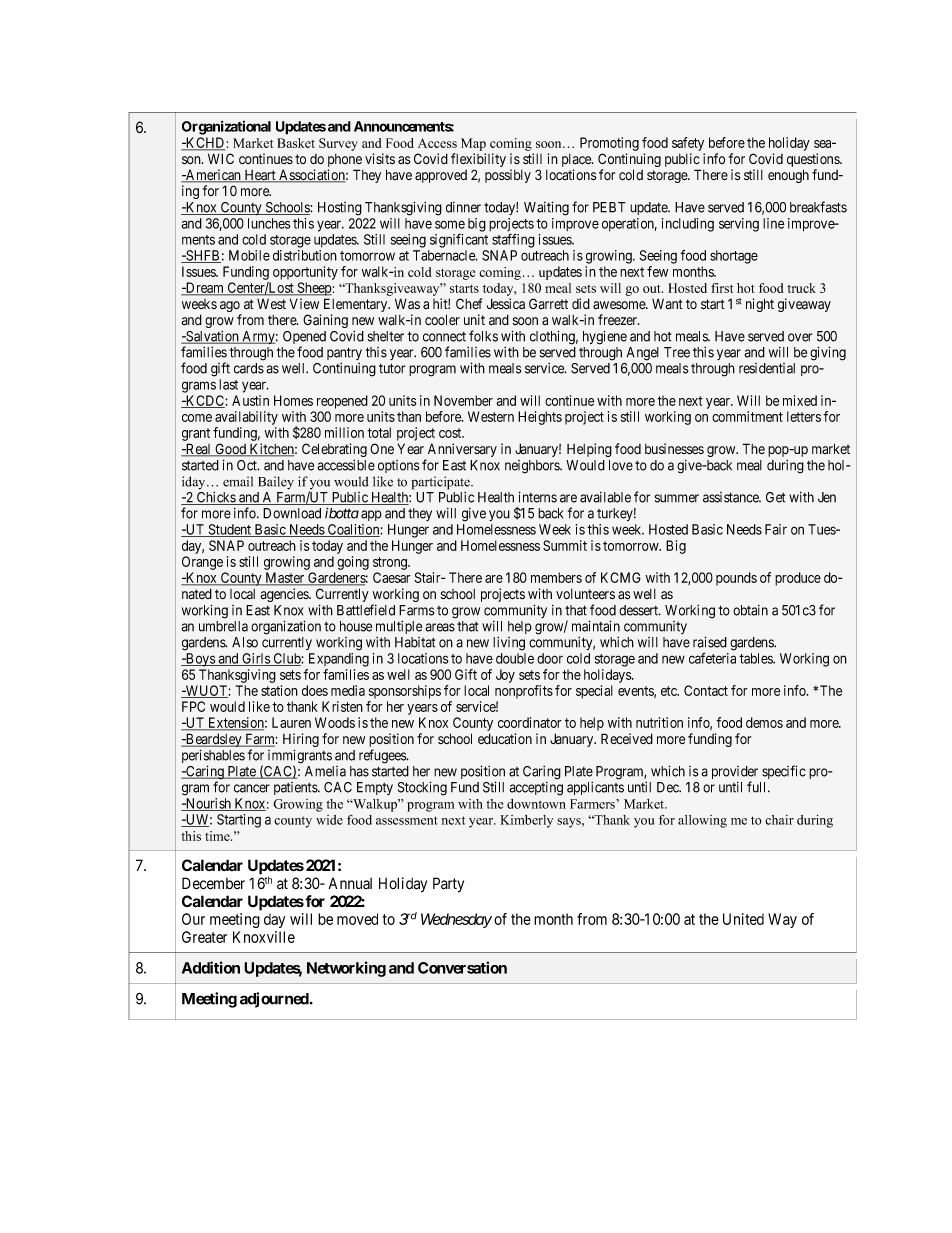 This screenshot has height=1233, width=952. Describe the element at coordinates (505, 676) in the screenshot. I see `Joy` at that location.
